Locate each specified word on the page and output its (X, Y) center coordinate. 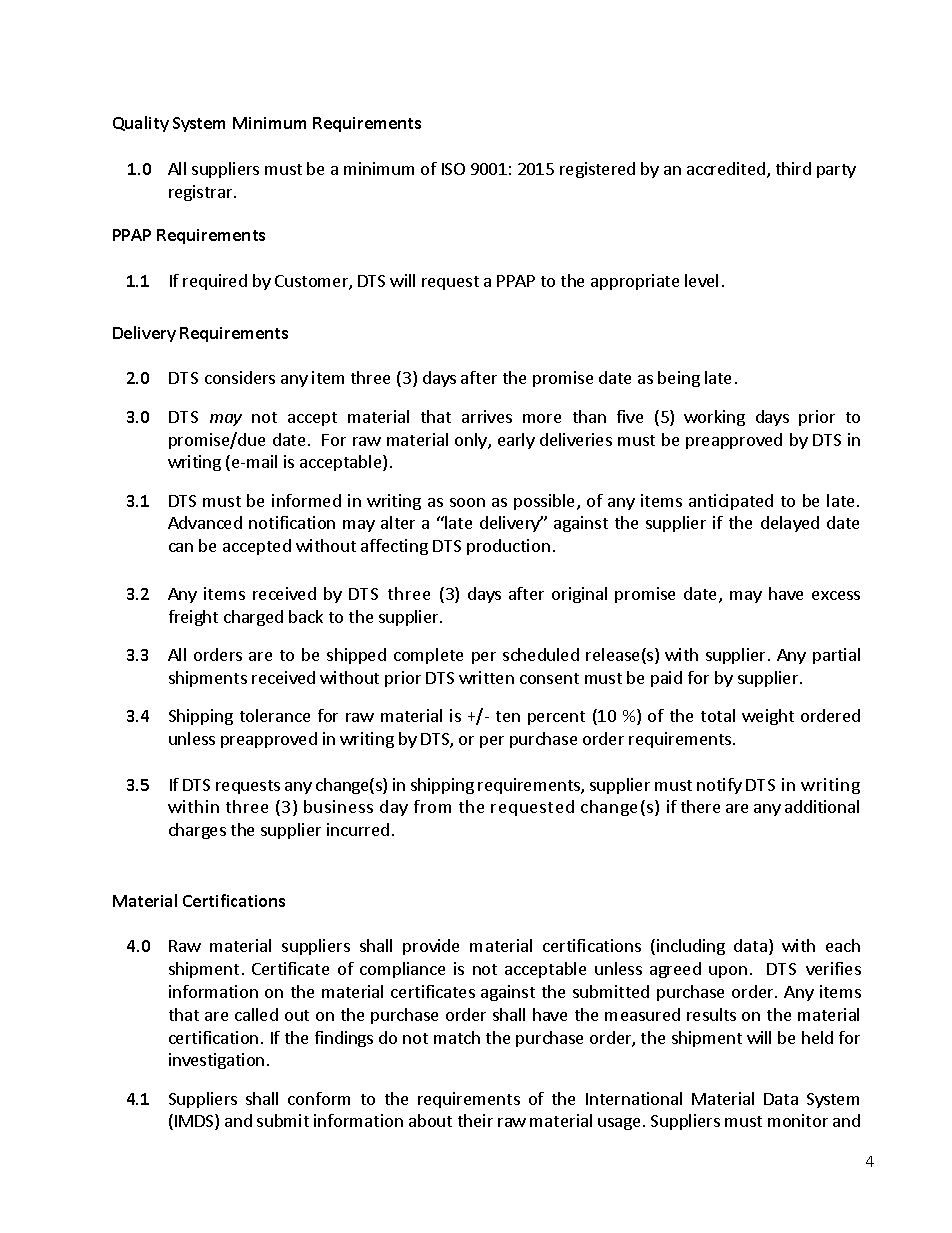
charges (197, 831)
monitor (798, 1120)
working (714, 418)
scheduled (541, 654)
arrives (487, 416)
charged (253, 618)
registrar (202, 193)
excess (836, 595)
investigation (216, 1061)
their (475, 1120)
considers (240, 377)
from (432, 806)
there (700, 806)
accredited (726, 168)
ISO (453, 169)
